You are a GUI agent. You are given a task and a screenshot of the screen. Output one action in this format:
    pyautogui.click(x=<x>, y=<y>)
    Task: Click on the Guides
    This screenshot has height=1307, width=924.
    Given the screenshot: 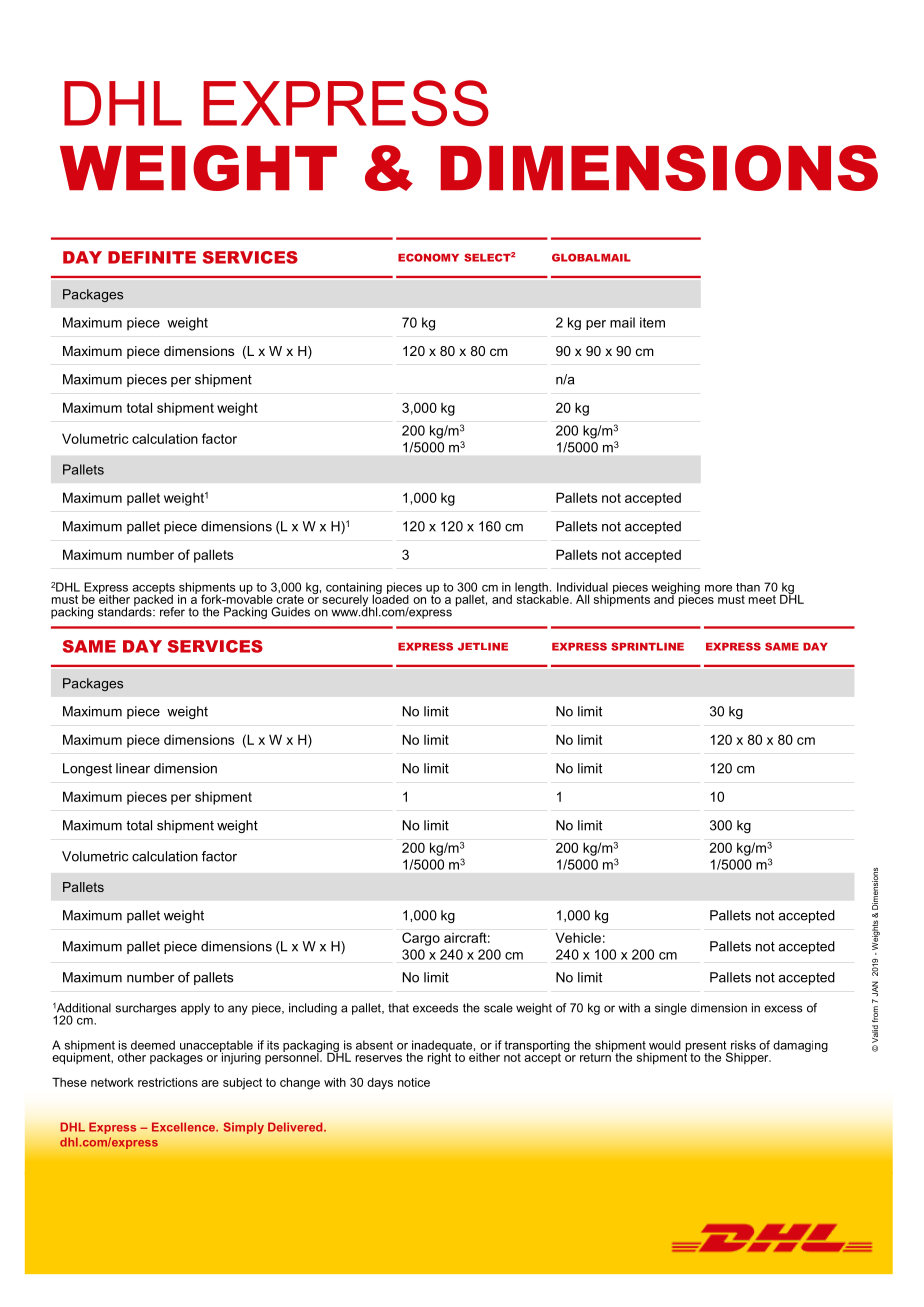 What is the action you would take?
    pyautogui.click(x=290, y=612)
